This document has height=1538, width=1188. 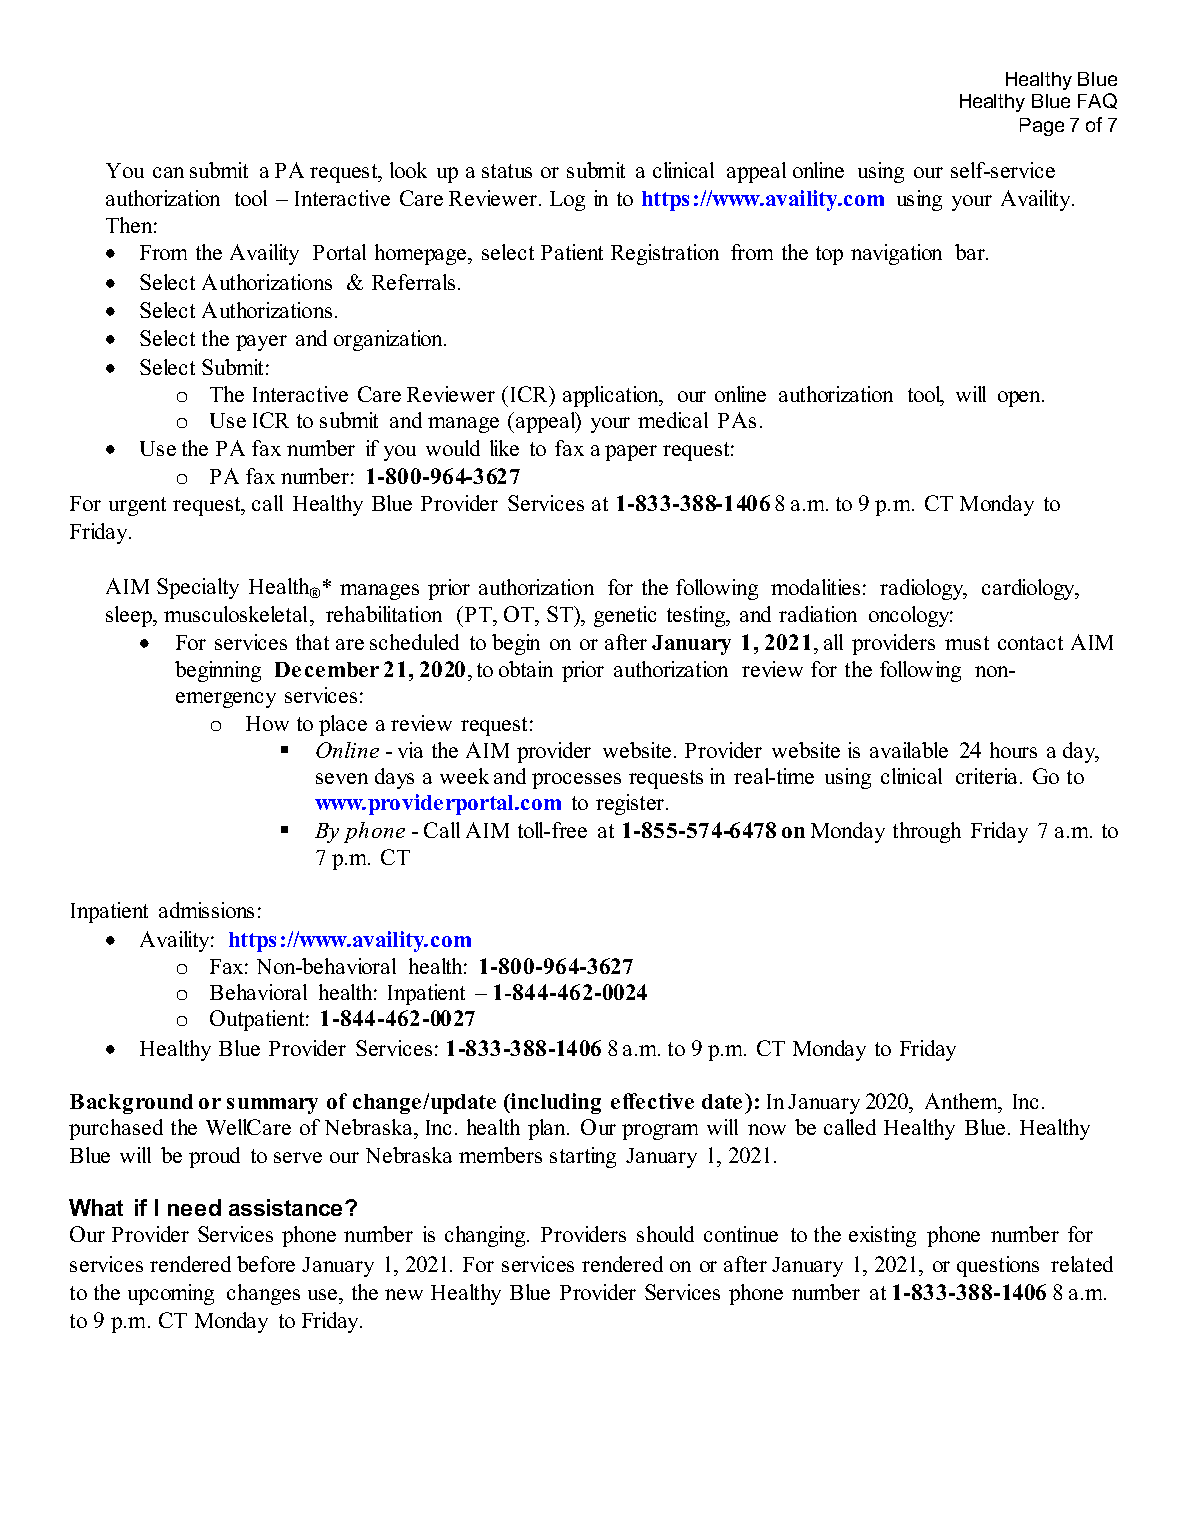 I want to click on can, so click(x=168, y=172).
